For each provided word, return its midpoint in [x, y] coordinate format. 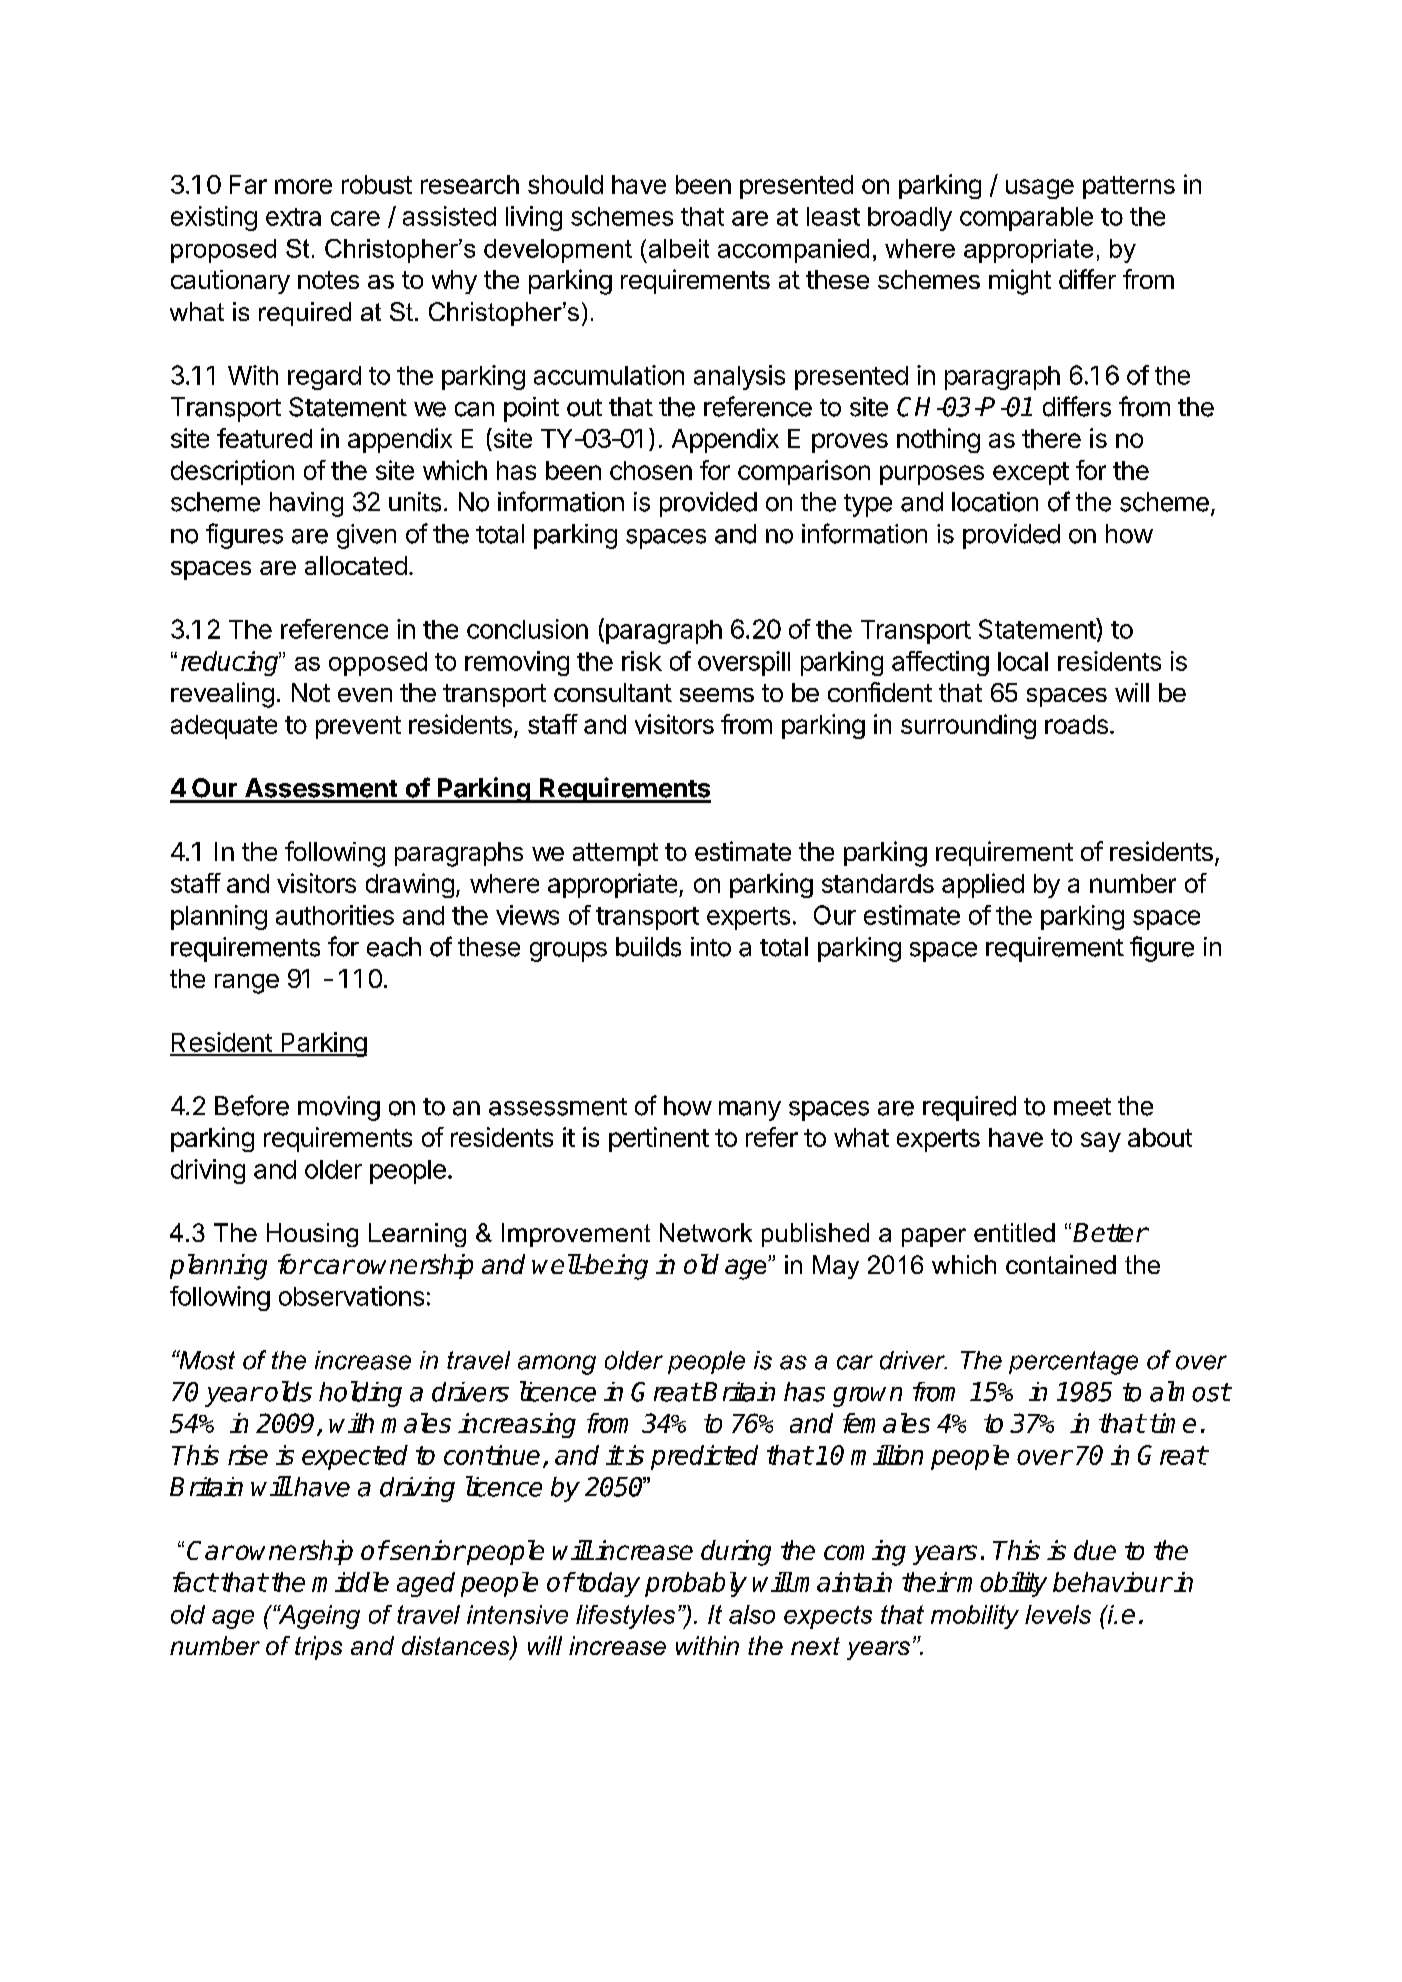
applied [983, 885]
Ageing [318, 1617]
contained [1061, 1264]
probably [696, 1584]
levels [1058, 1614]
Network [706, 1232]
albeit [679, 248]
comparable [1026, 219]
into [711, 947]
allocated [356, 565]
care [355, 218]
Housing [312, 1235]
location [995, 502]
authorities [335, 915]
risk [642, 661]
